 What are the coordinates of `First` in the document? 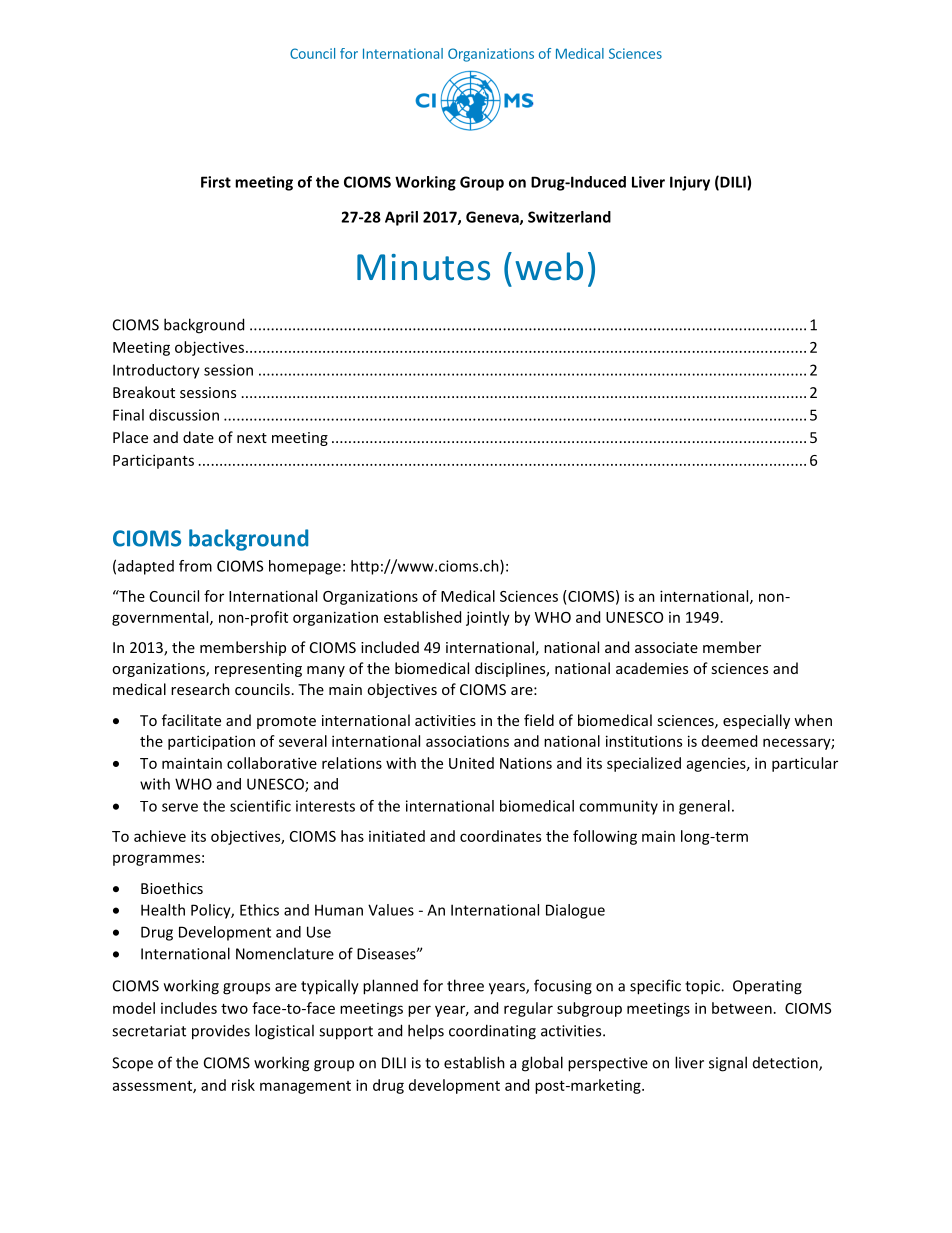 It's located at (216, 182).
